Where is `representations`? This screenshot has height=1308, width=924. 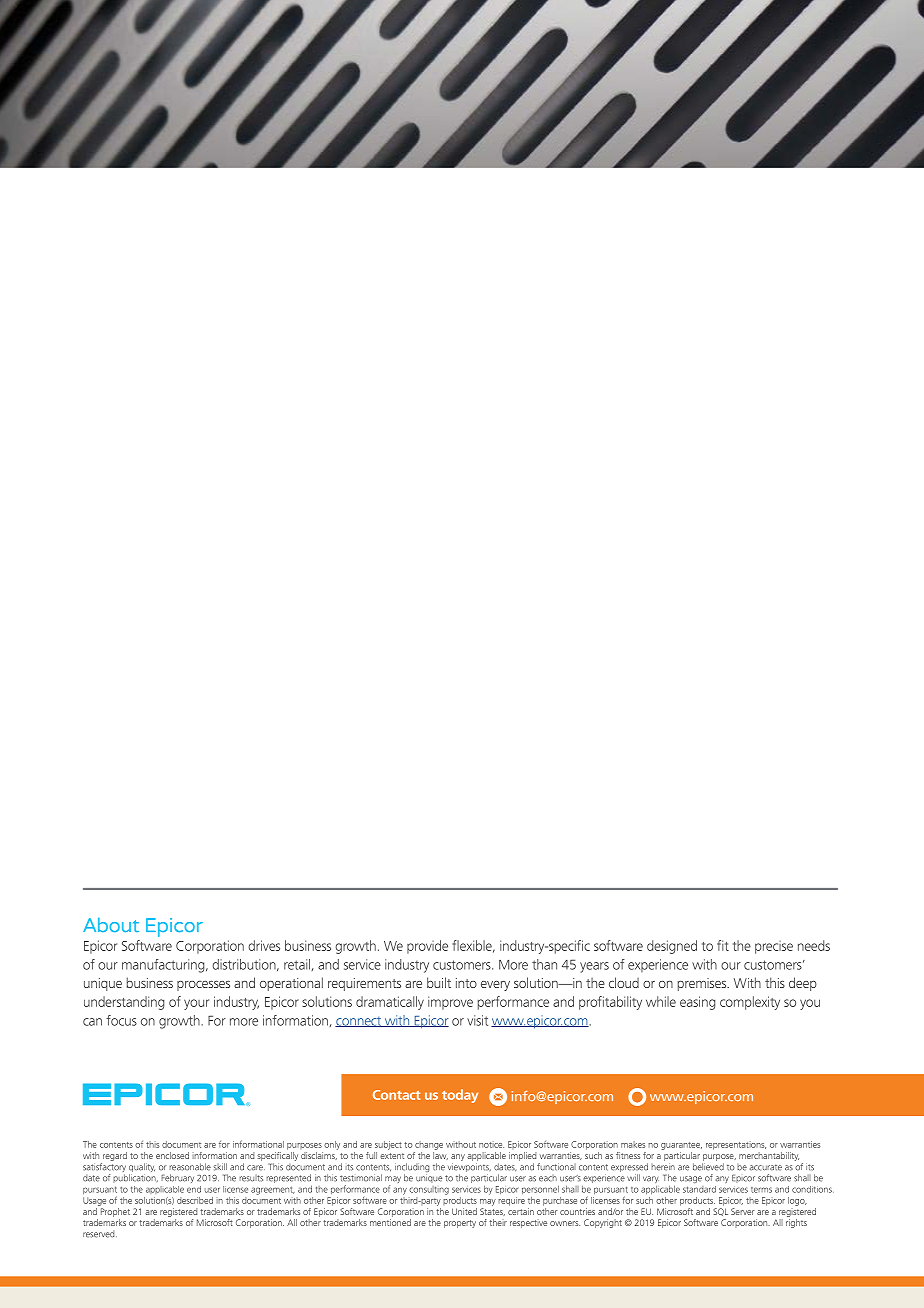 representations is located at coordinates (736, 1146).
